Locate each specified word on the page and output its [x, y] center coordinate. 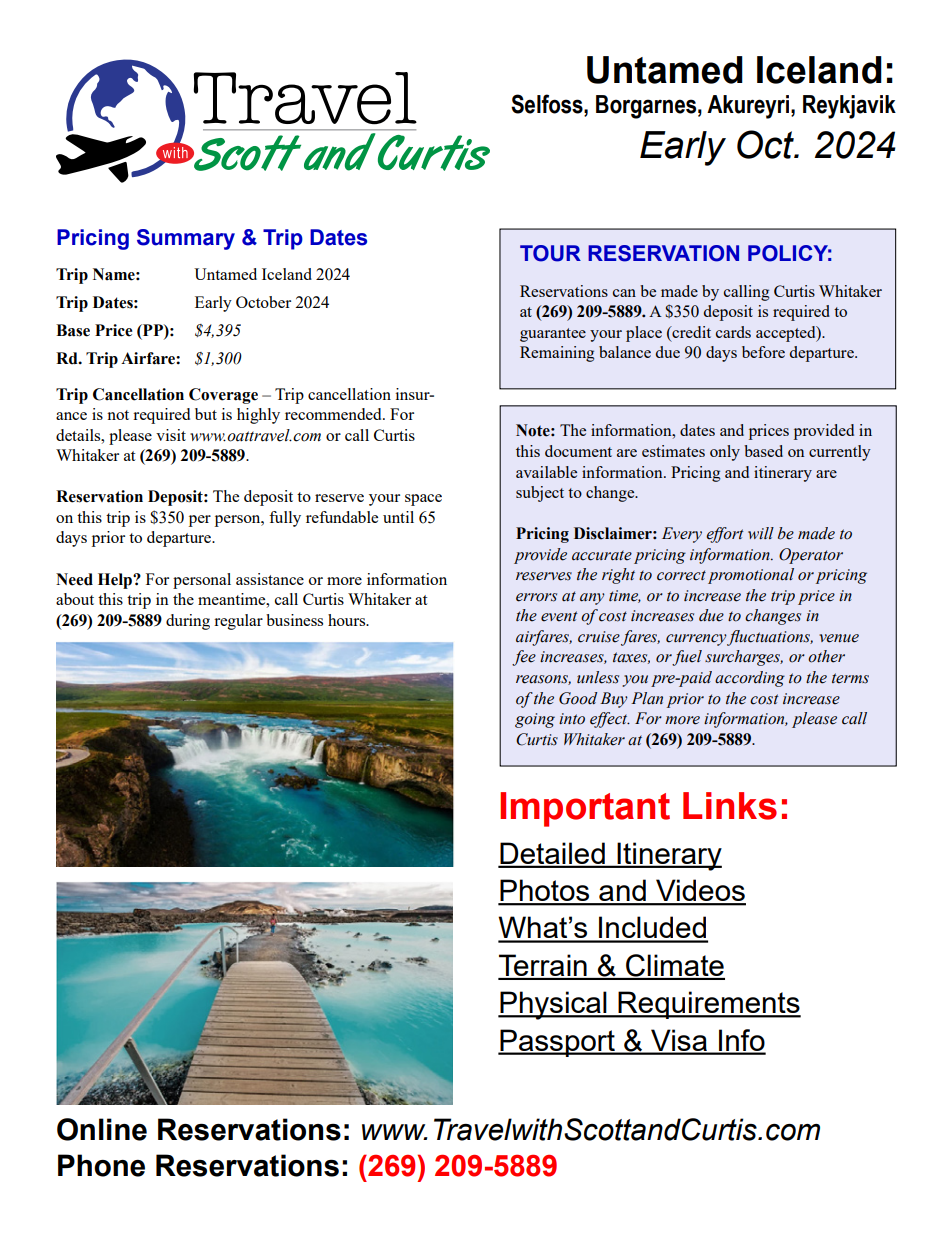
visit [171, 435]
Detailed [552, 854]
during [188, 622]
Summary [186, 239]
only [725, 453]
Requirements [709, 1005]
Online [102, 1129]
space [423, 500]
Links [730, 806]
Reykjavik [849, 107]
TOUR [550, 253]
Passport [557, 1043]
